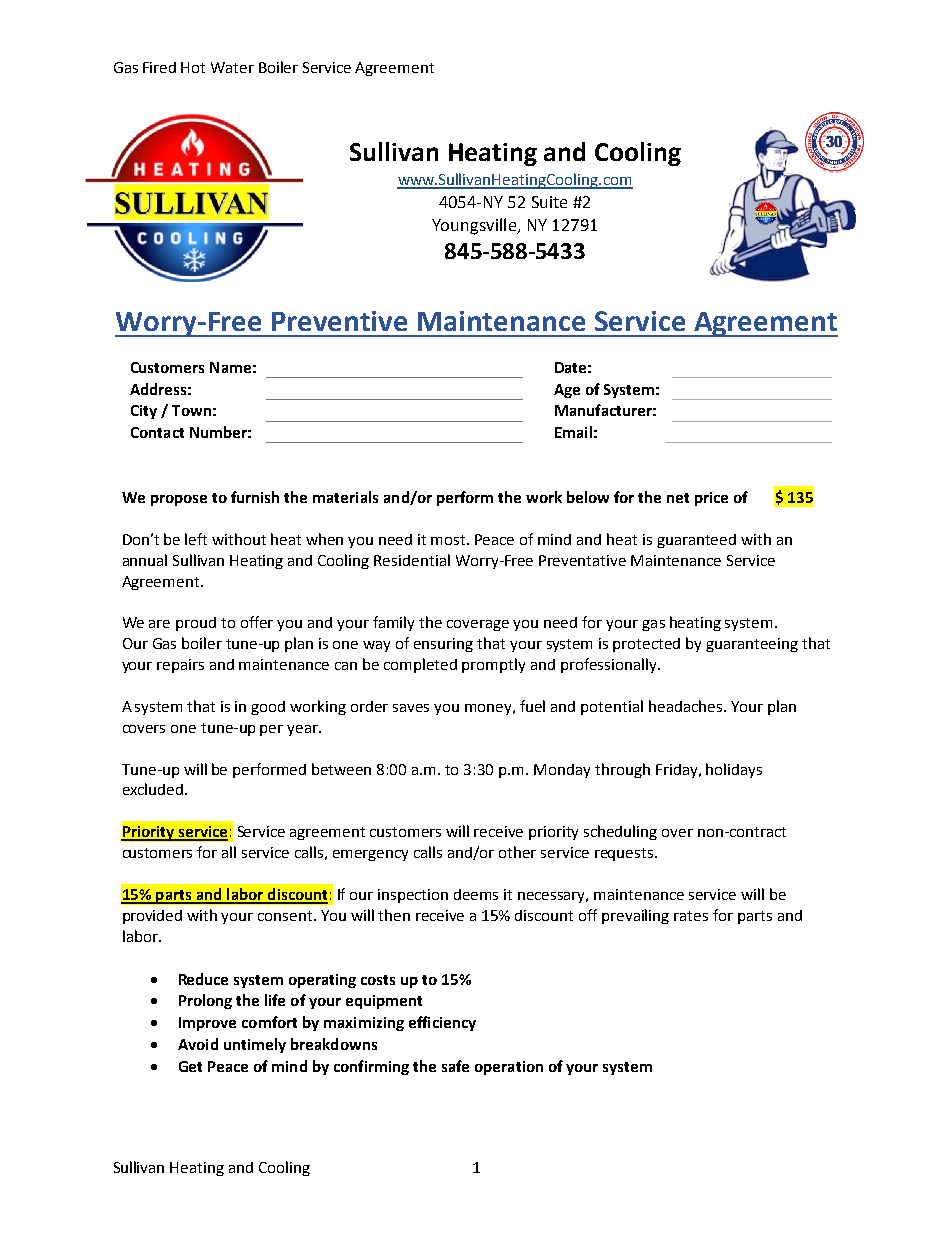  What do you see at coordinates (442, 1023) in the image?
I see `efficiency` at bounding box center [442, 1023].
